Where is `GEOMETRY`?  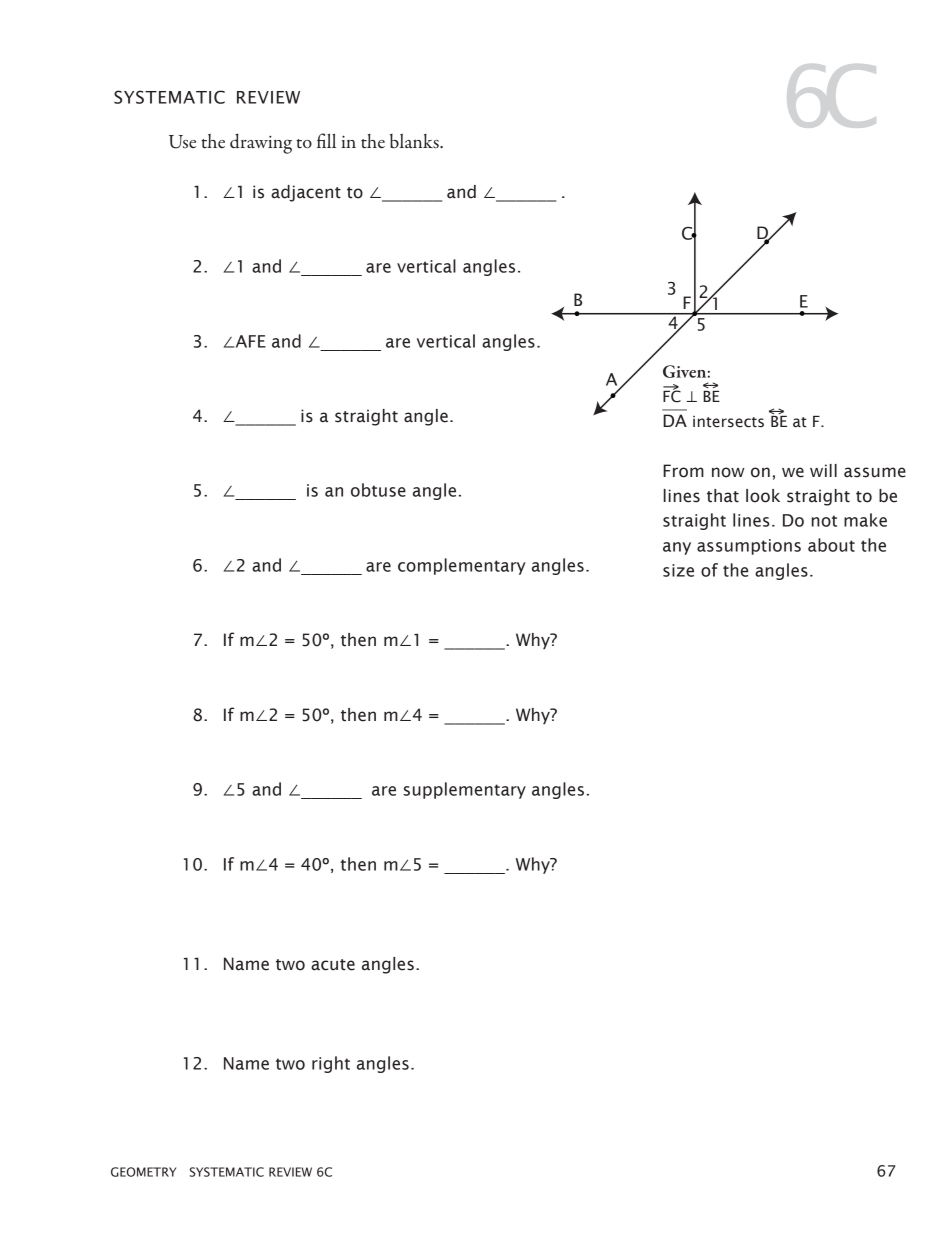
GEOMETRY is located at coordinates (143, 1172).
